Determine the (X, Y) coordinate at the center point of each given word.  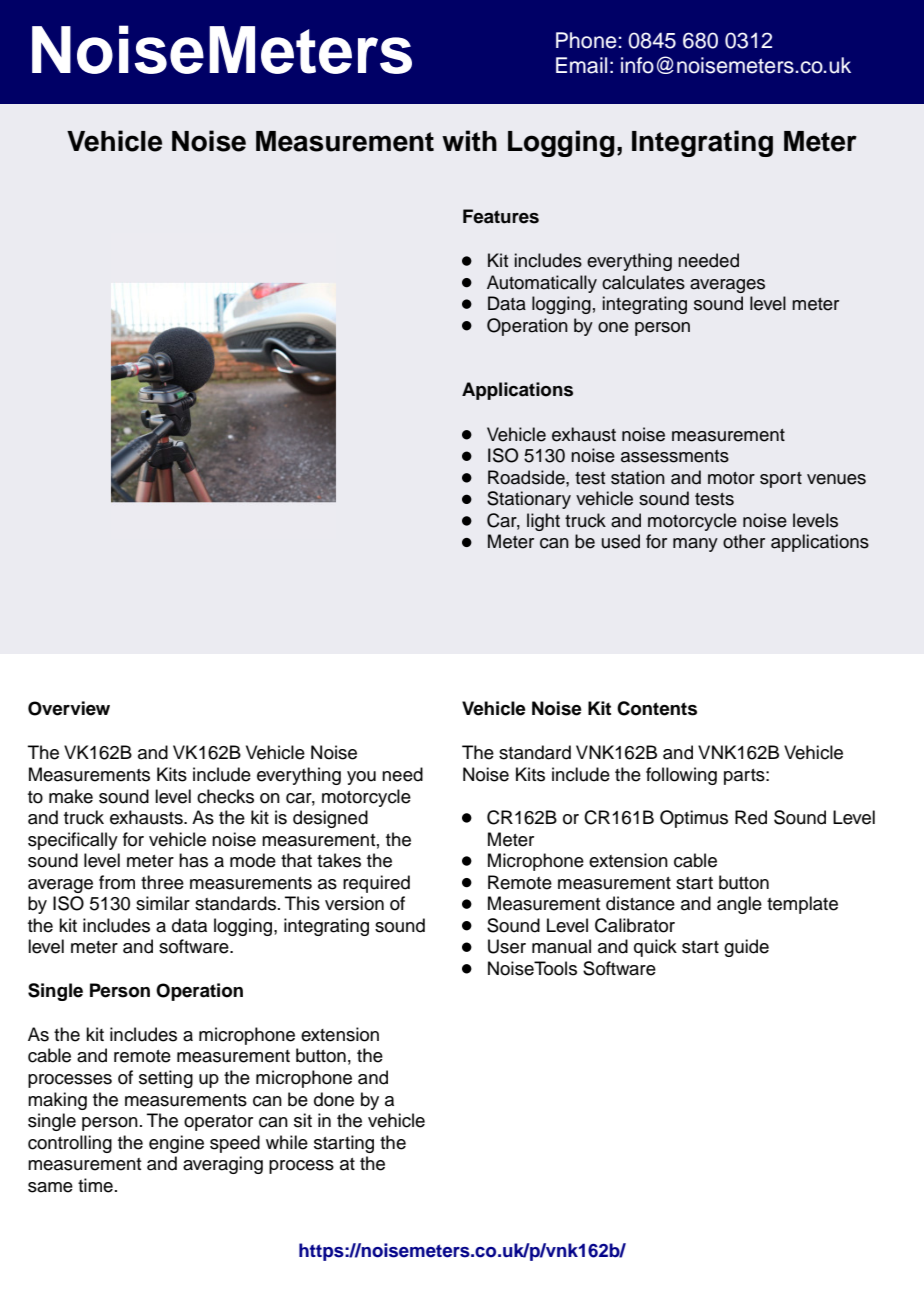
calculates (643, 282)
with (469, 140)
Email (581, 65)
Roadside (527, 477)
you (361, 778)
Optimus (694, 819)
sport (781, 480)
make (71, 796)
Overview (69, 708)
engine (176, 1144)
